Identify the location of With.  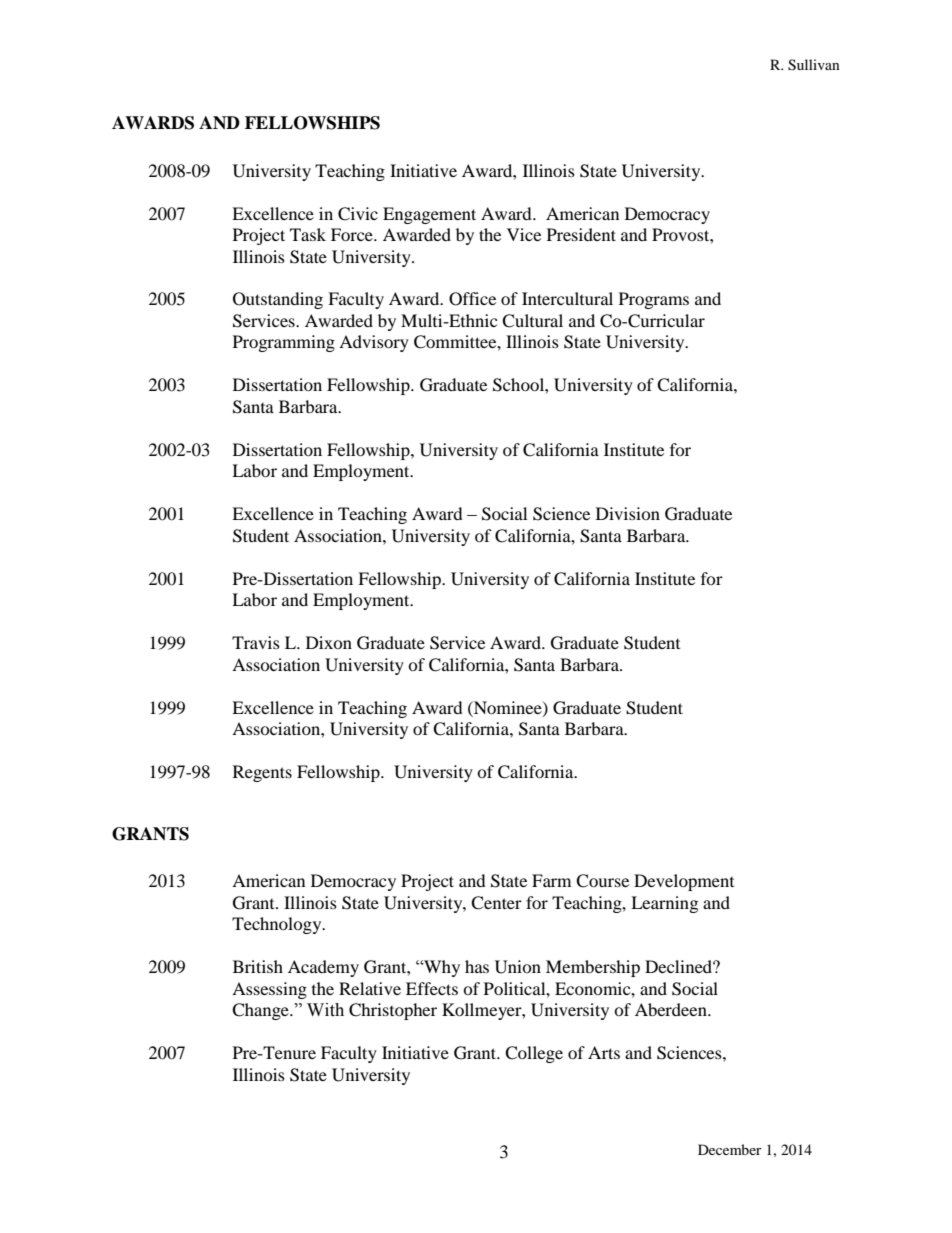
(325, 1010).
